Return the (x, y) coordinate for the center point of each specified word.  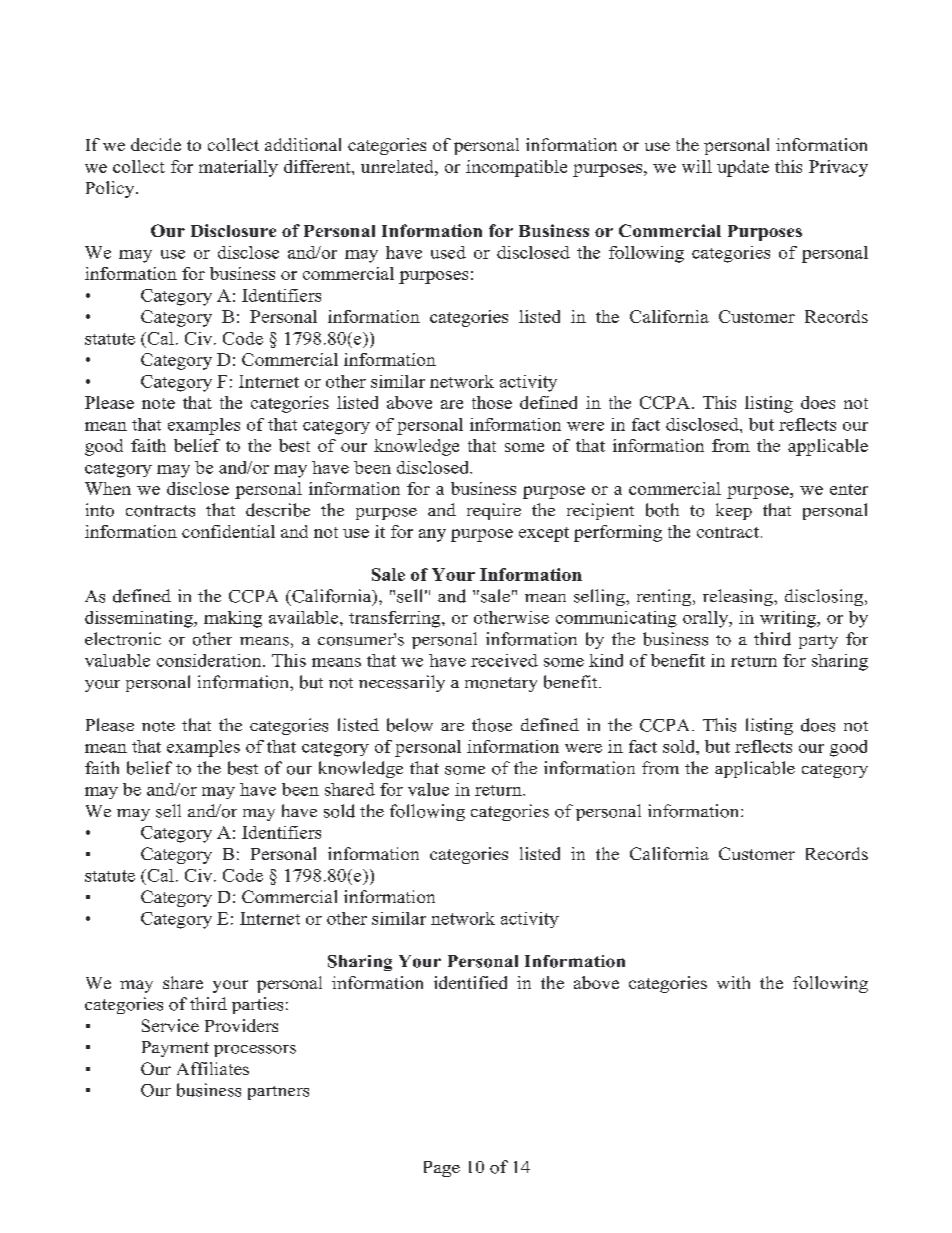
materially (238, 168)
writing (789, 619)
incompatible (516, 168)
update (743, 168)
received (504, 660)
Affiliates (213, 1068)
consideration (210, 660)
